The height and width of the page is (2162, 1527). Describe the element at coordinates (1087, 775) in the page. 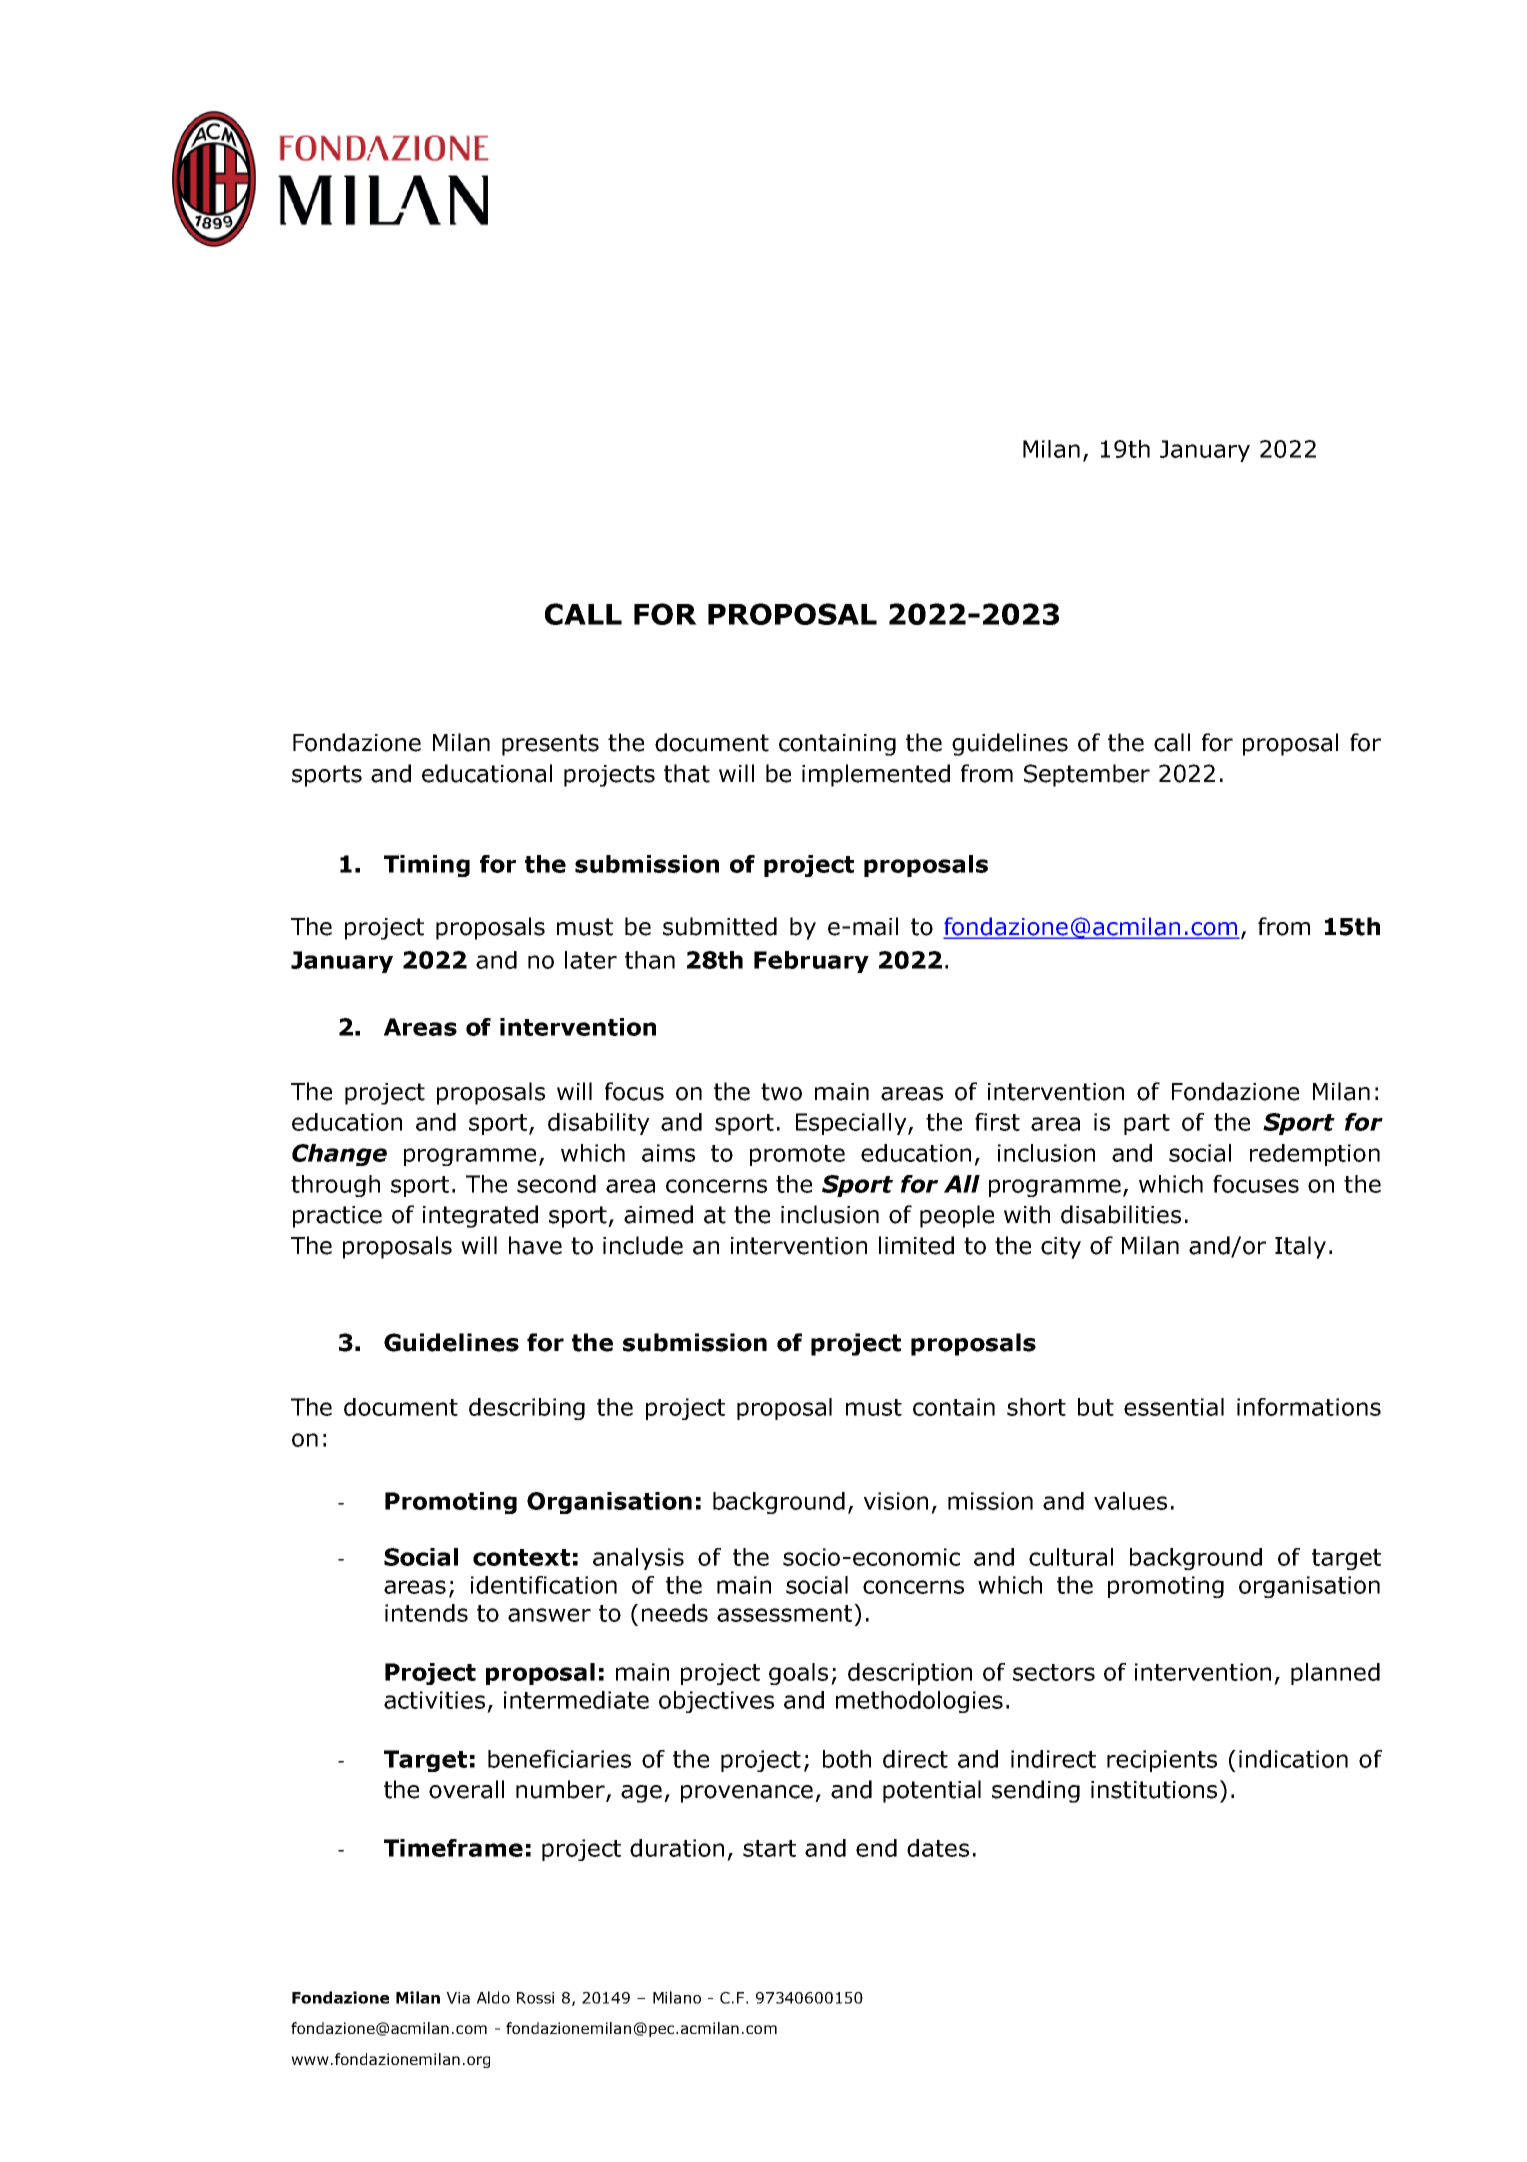

I see `September` at that location.
